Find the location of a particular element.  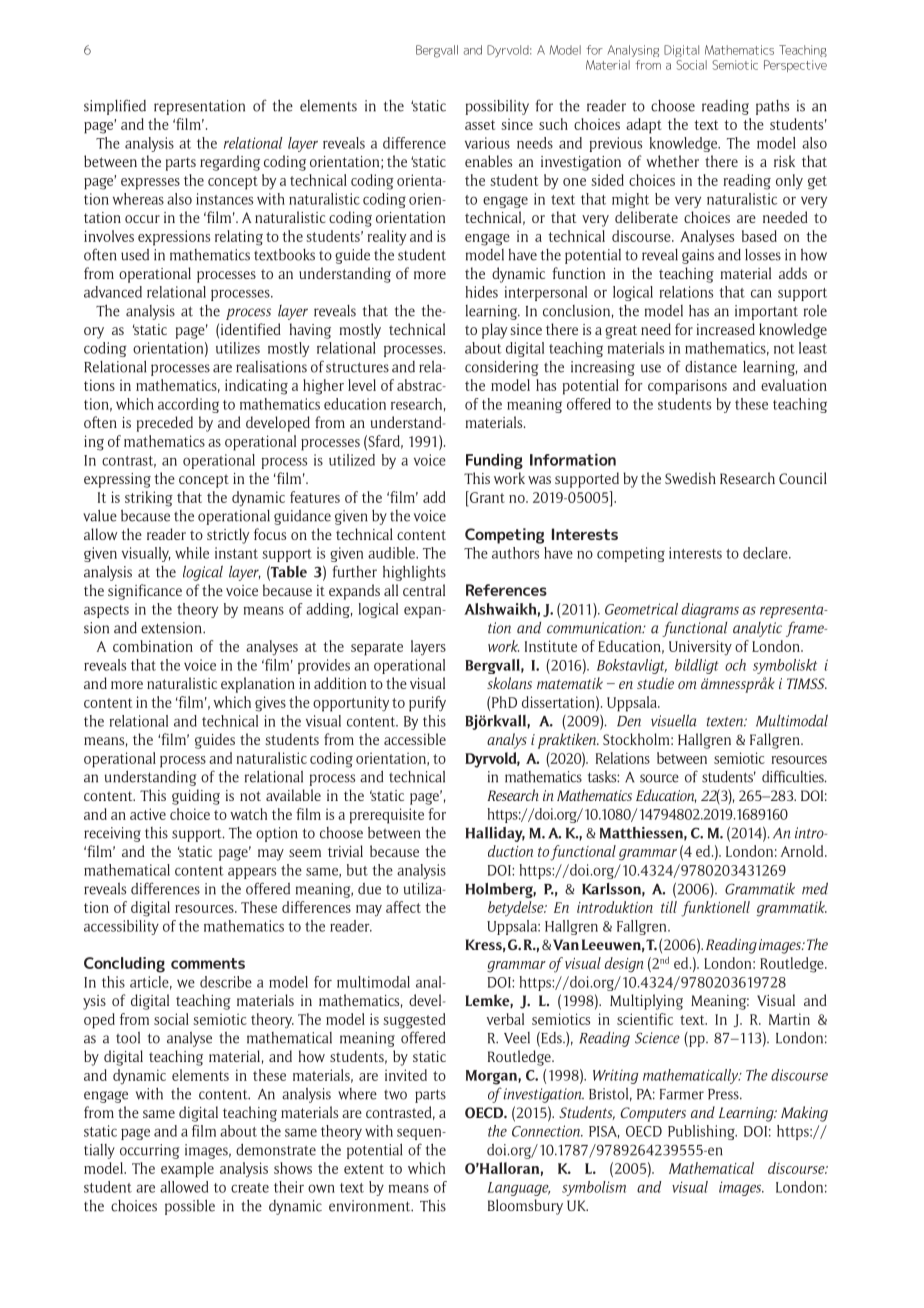

asset is located at coordinates (480, 125).
